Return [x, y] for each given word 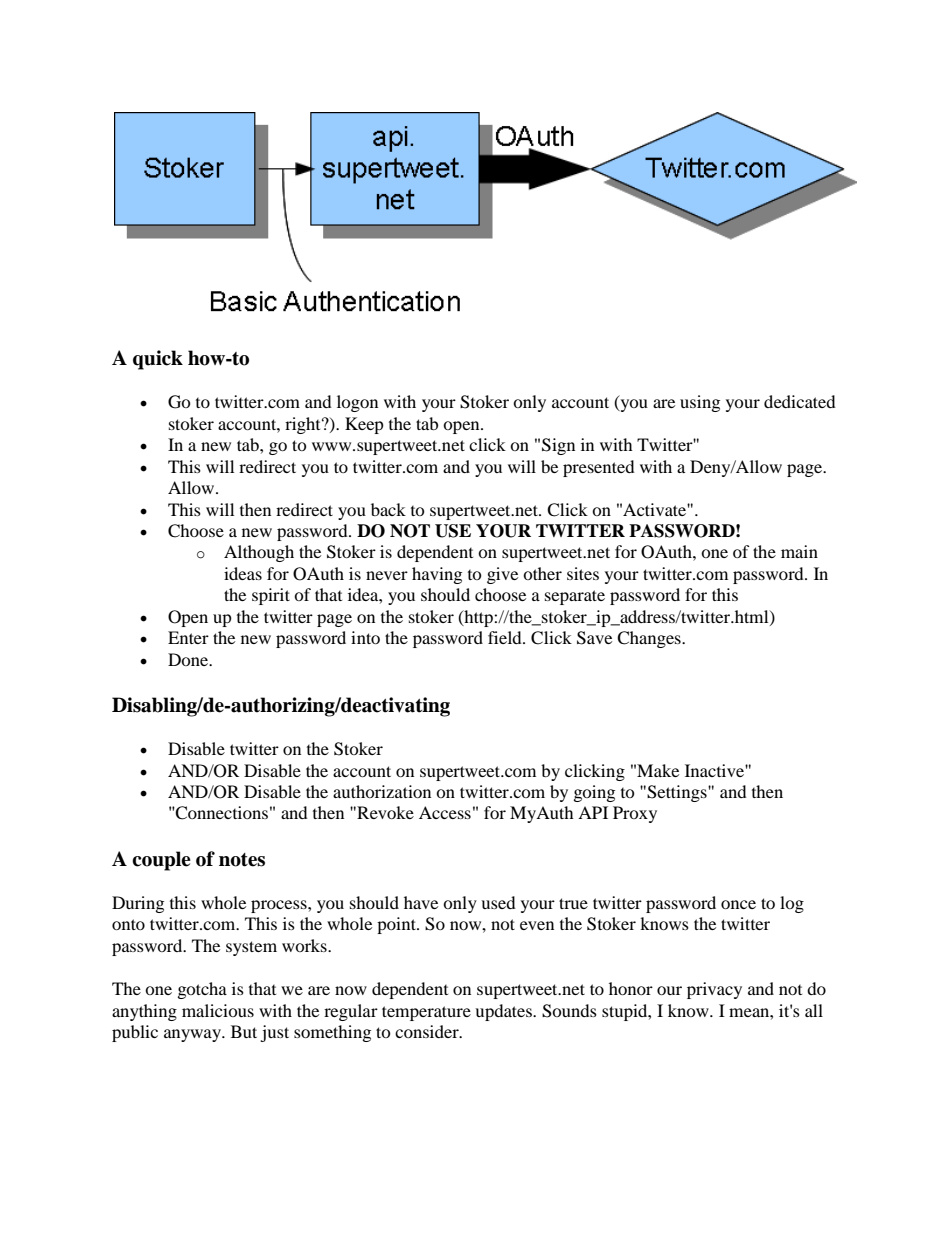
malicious [218, 1010]
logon [357, 403]
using [700, 403]
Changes [650, 639]
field [506, 637]
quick [158, 360]
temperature [426, 1013]
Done [189, 659]
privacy [714, 990]
